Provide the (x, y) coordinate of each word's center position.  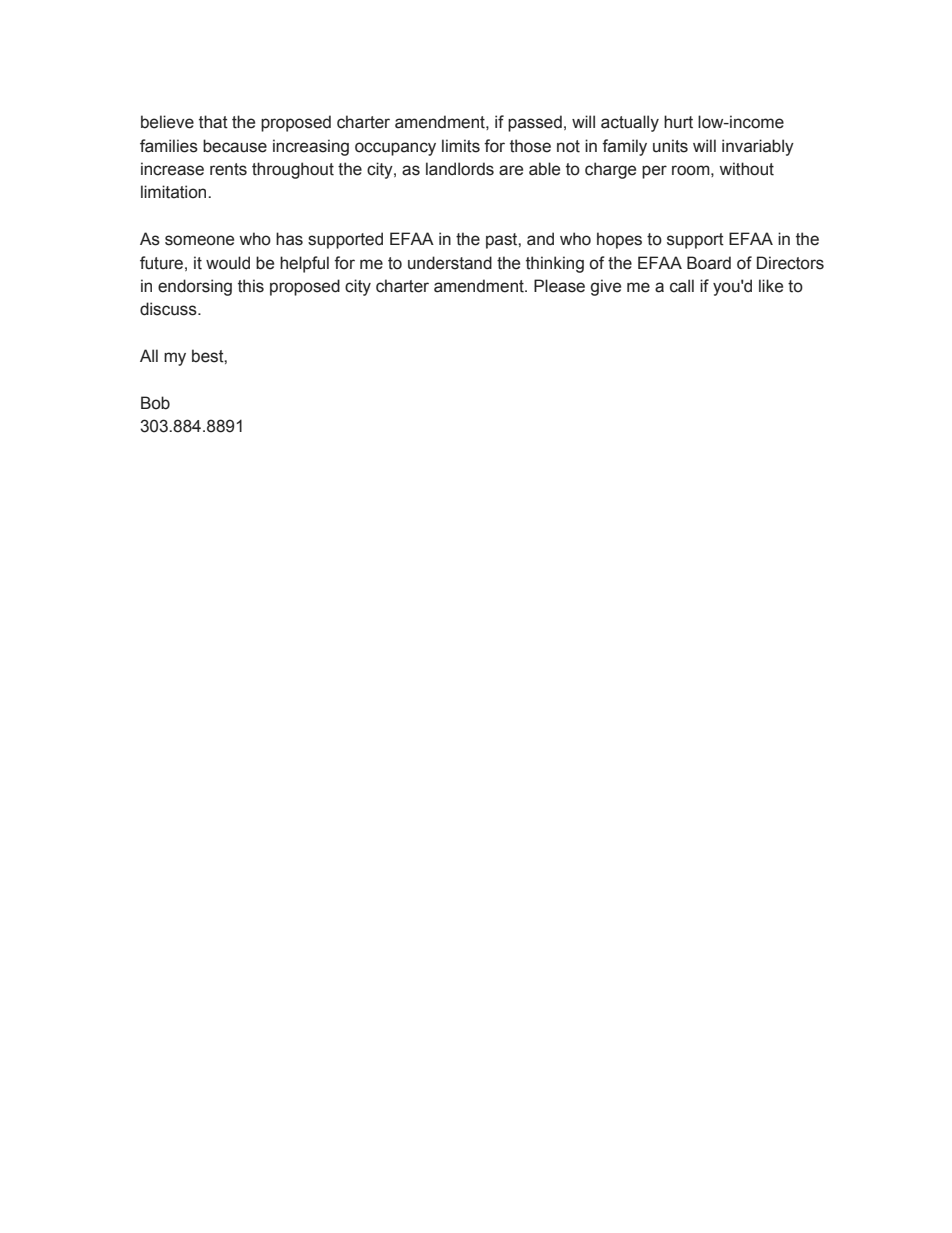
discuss (169, 309)
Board (709, 263)
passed (535, 123)
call (682, 286)
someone (199, 240)
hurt (678, 122)
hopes (619, 240)
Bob (155, 403)
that (213, 122)
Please (559, 286)
